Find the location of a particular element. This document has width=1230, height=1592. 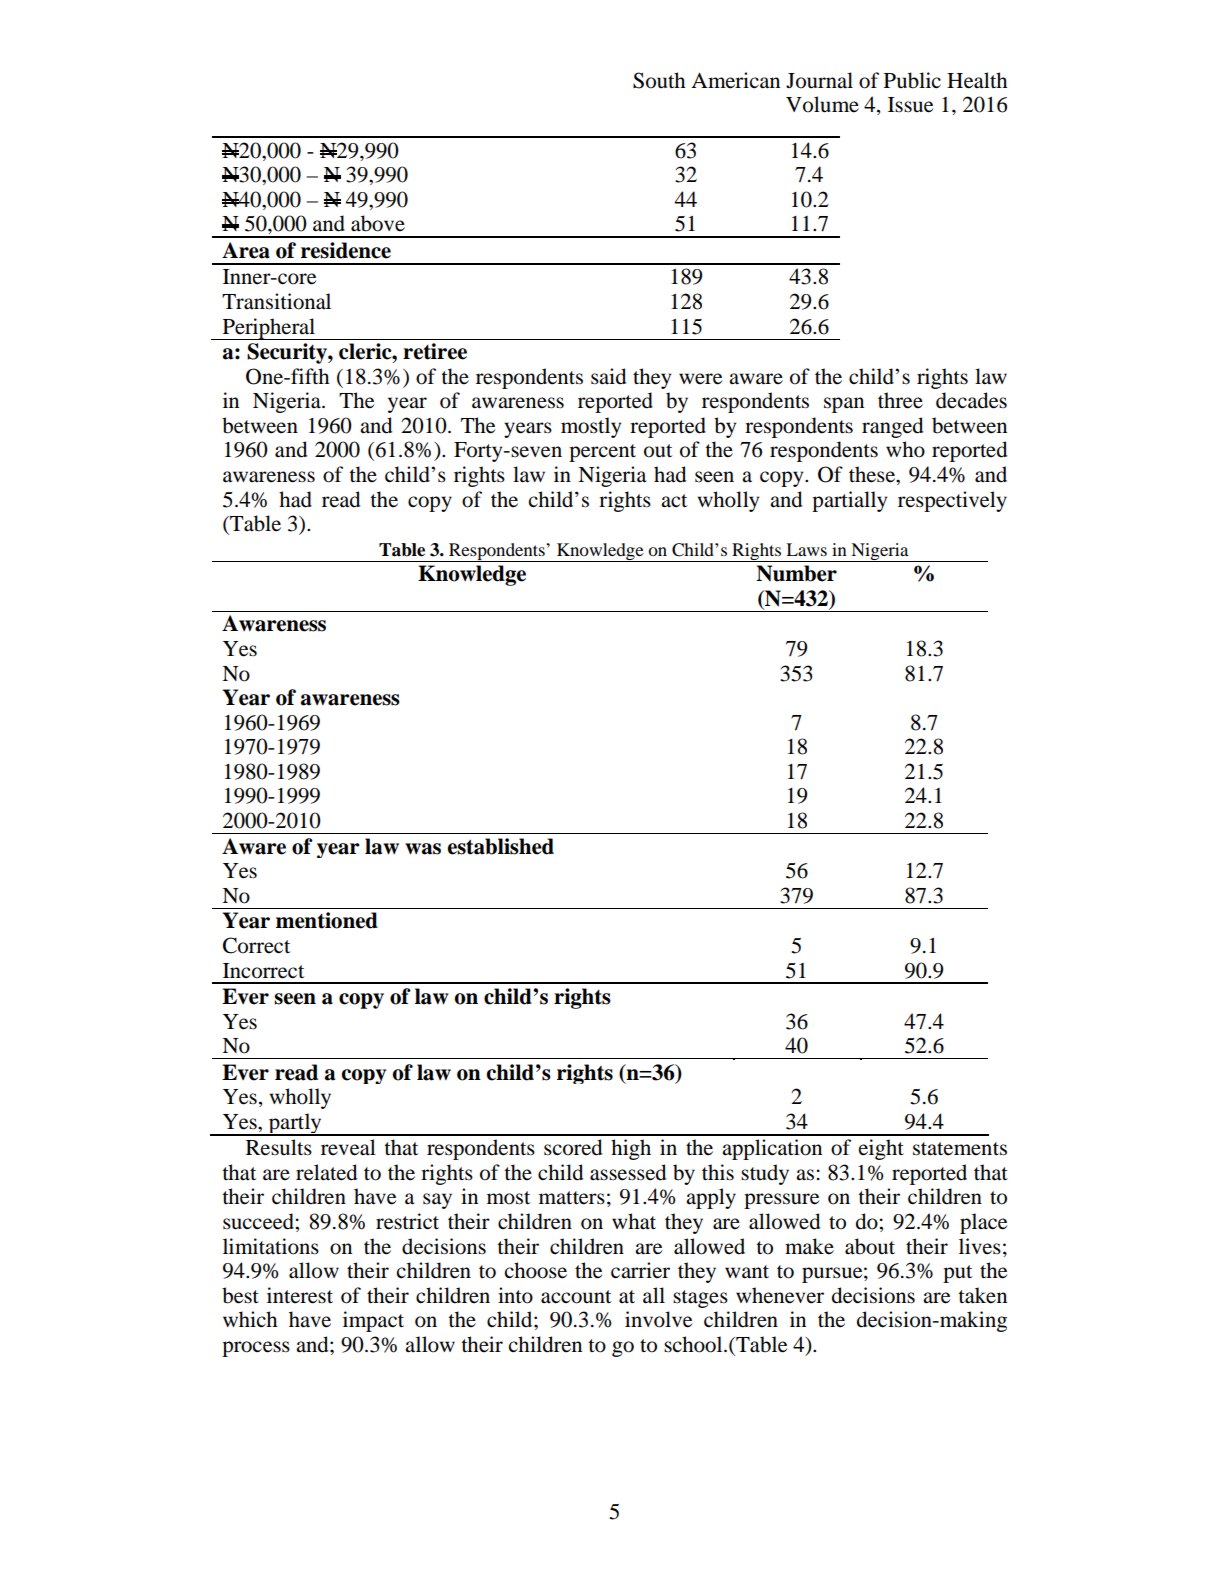

above is located at coordinates (378, 223).
